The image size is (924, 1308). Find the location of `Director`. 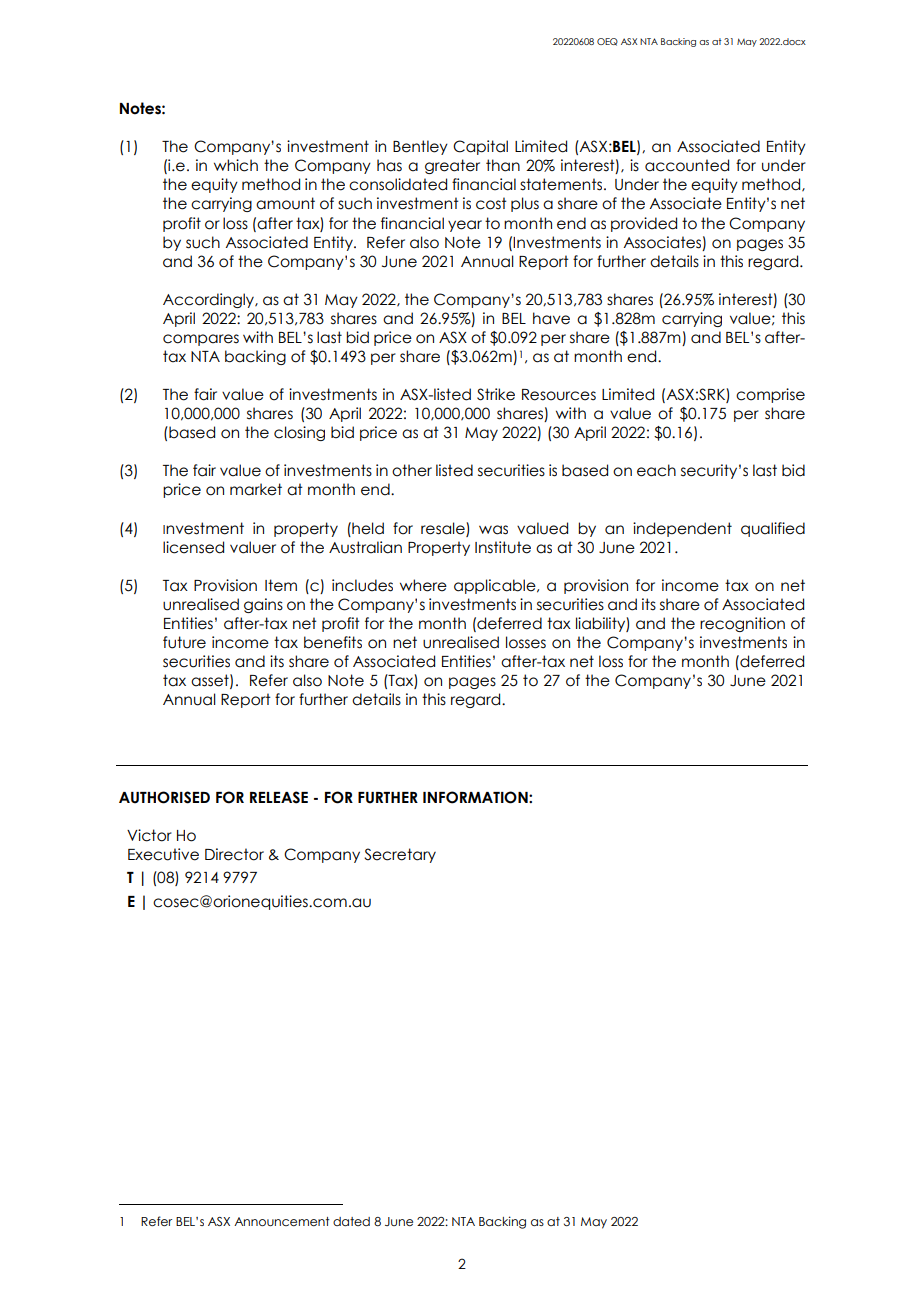

Director is located at coordinates (234, 854).
